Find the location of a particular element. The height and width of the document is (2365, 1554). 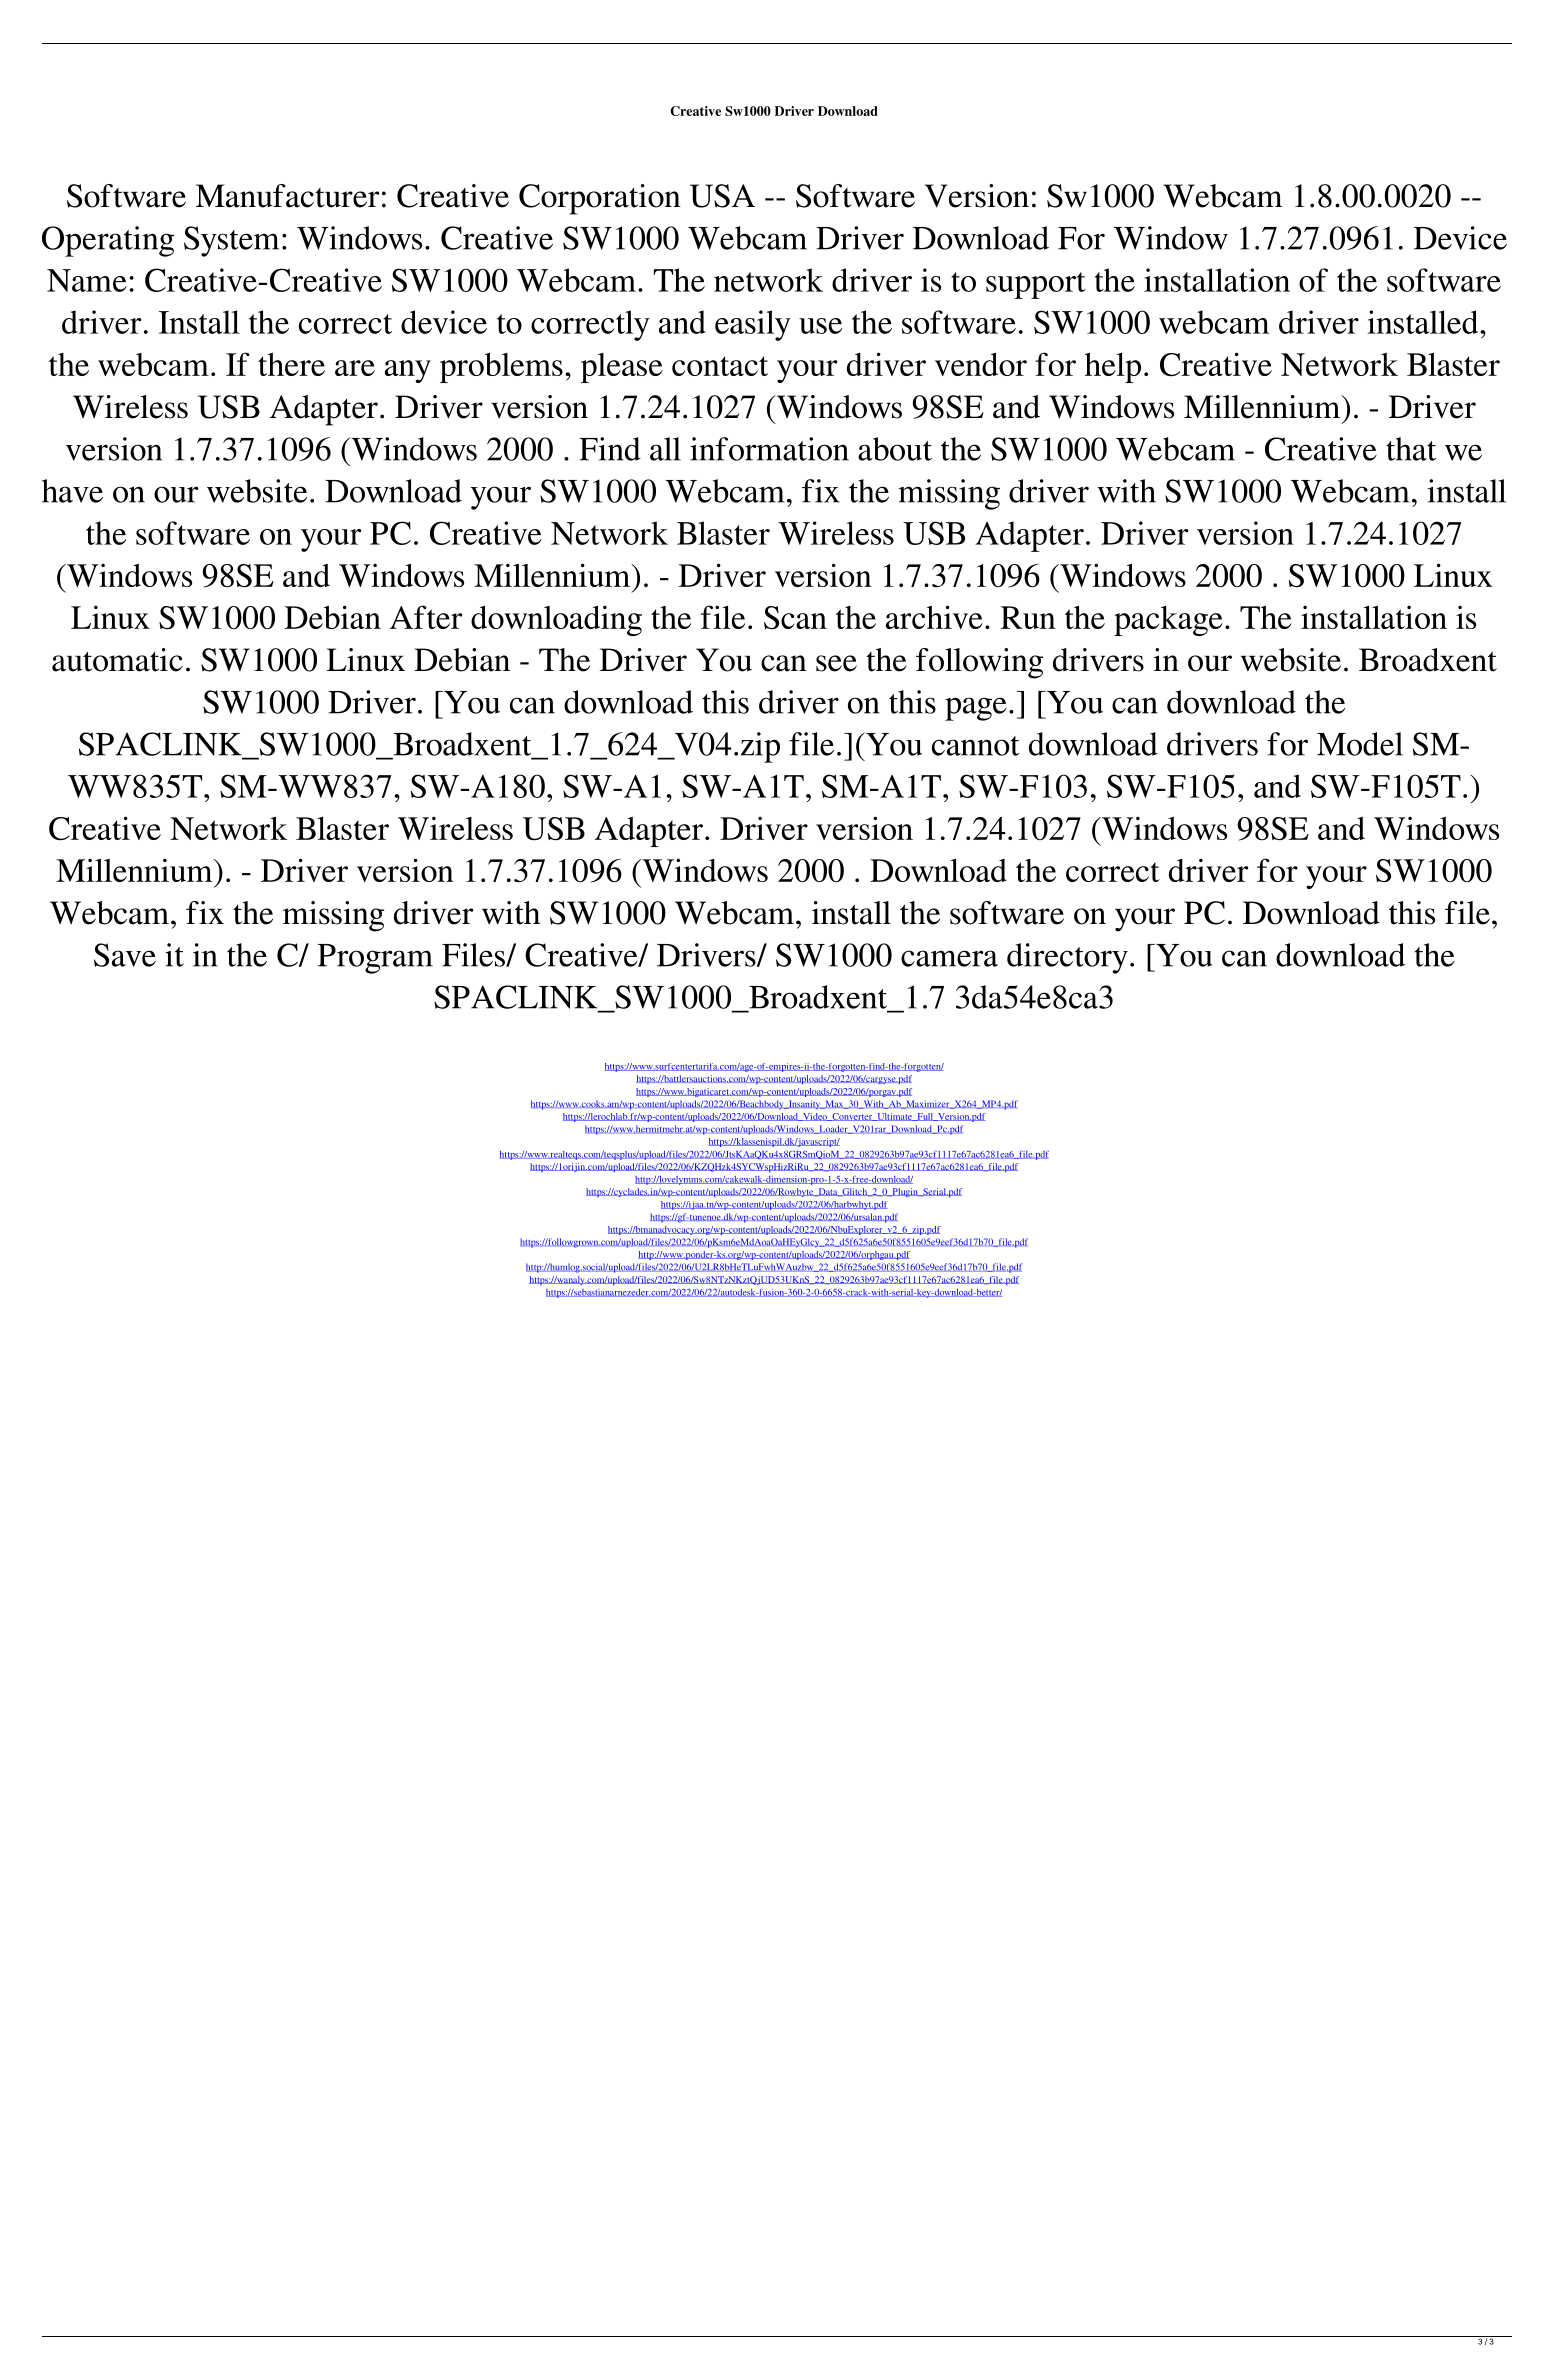

After is located at coordinates (426, 617).
